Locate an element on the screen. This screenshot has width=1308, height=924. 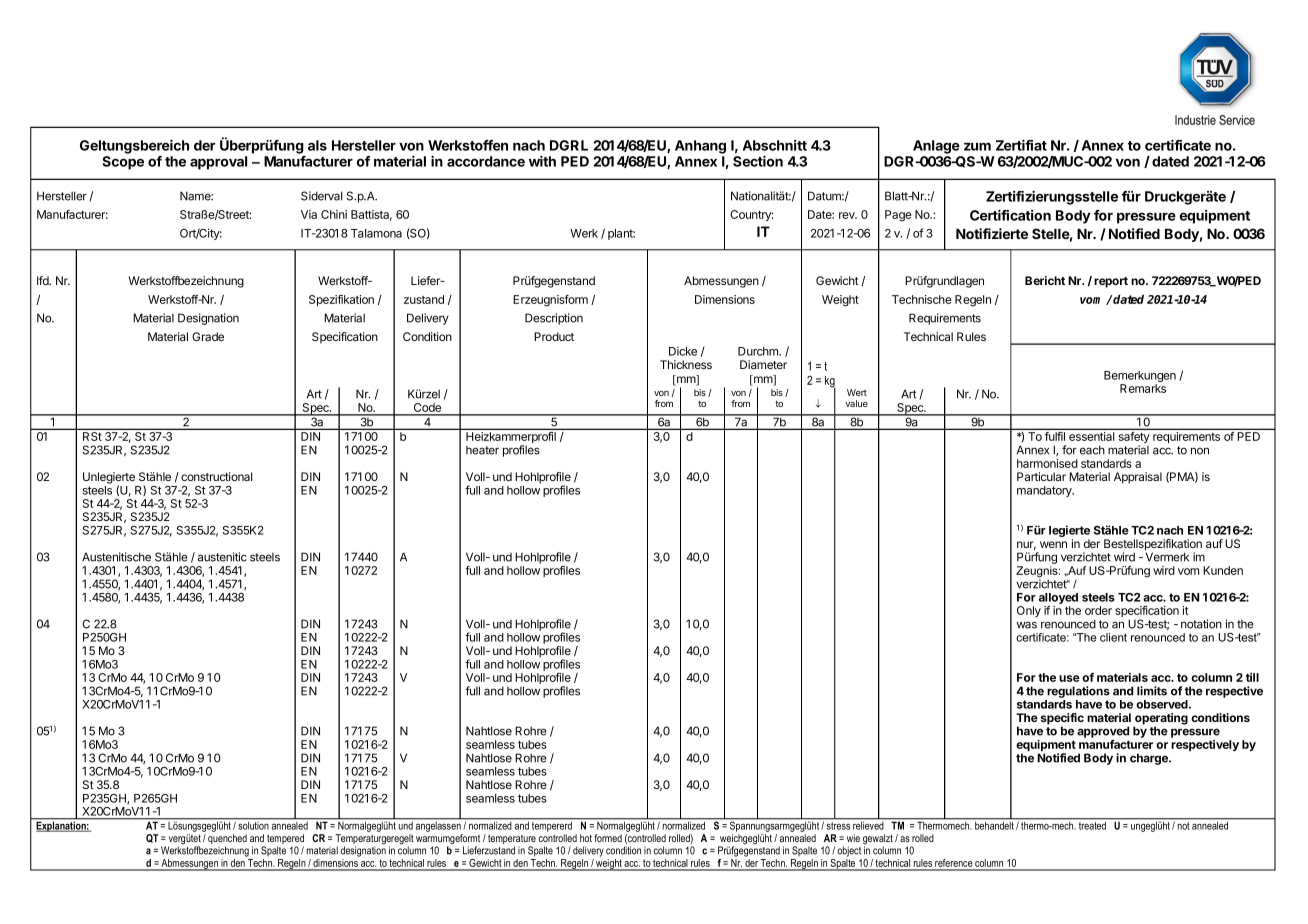
formed is located at coordinates (608, 838).
